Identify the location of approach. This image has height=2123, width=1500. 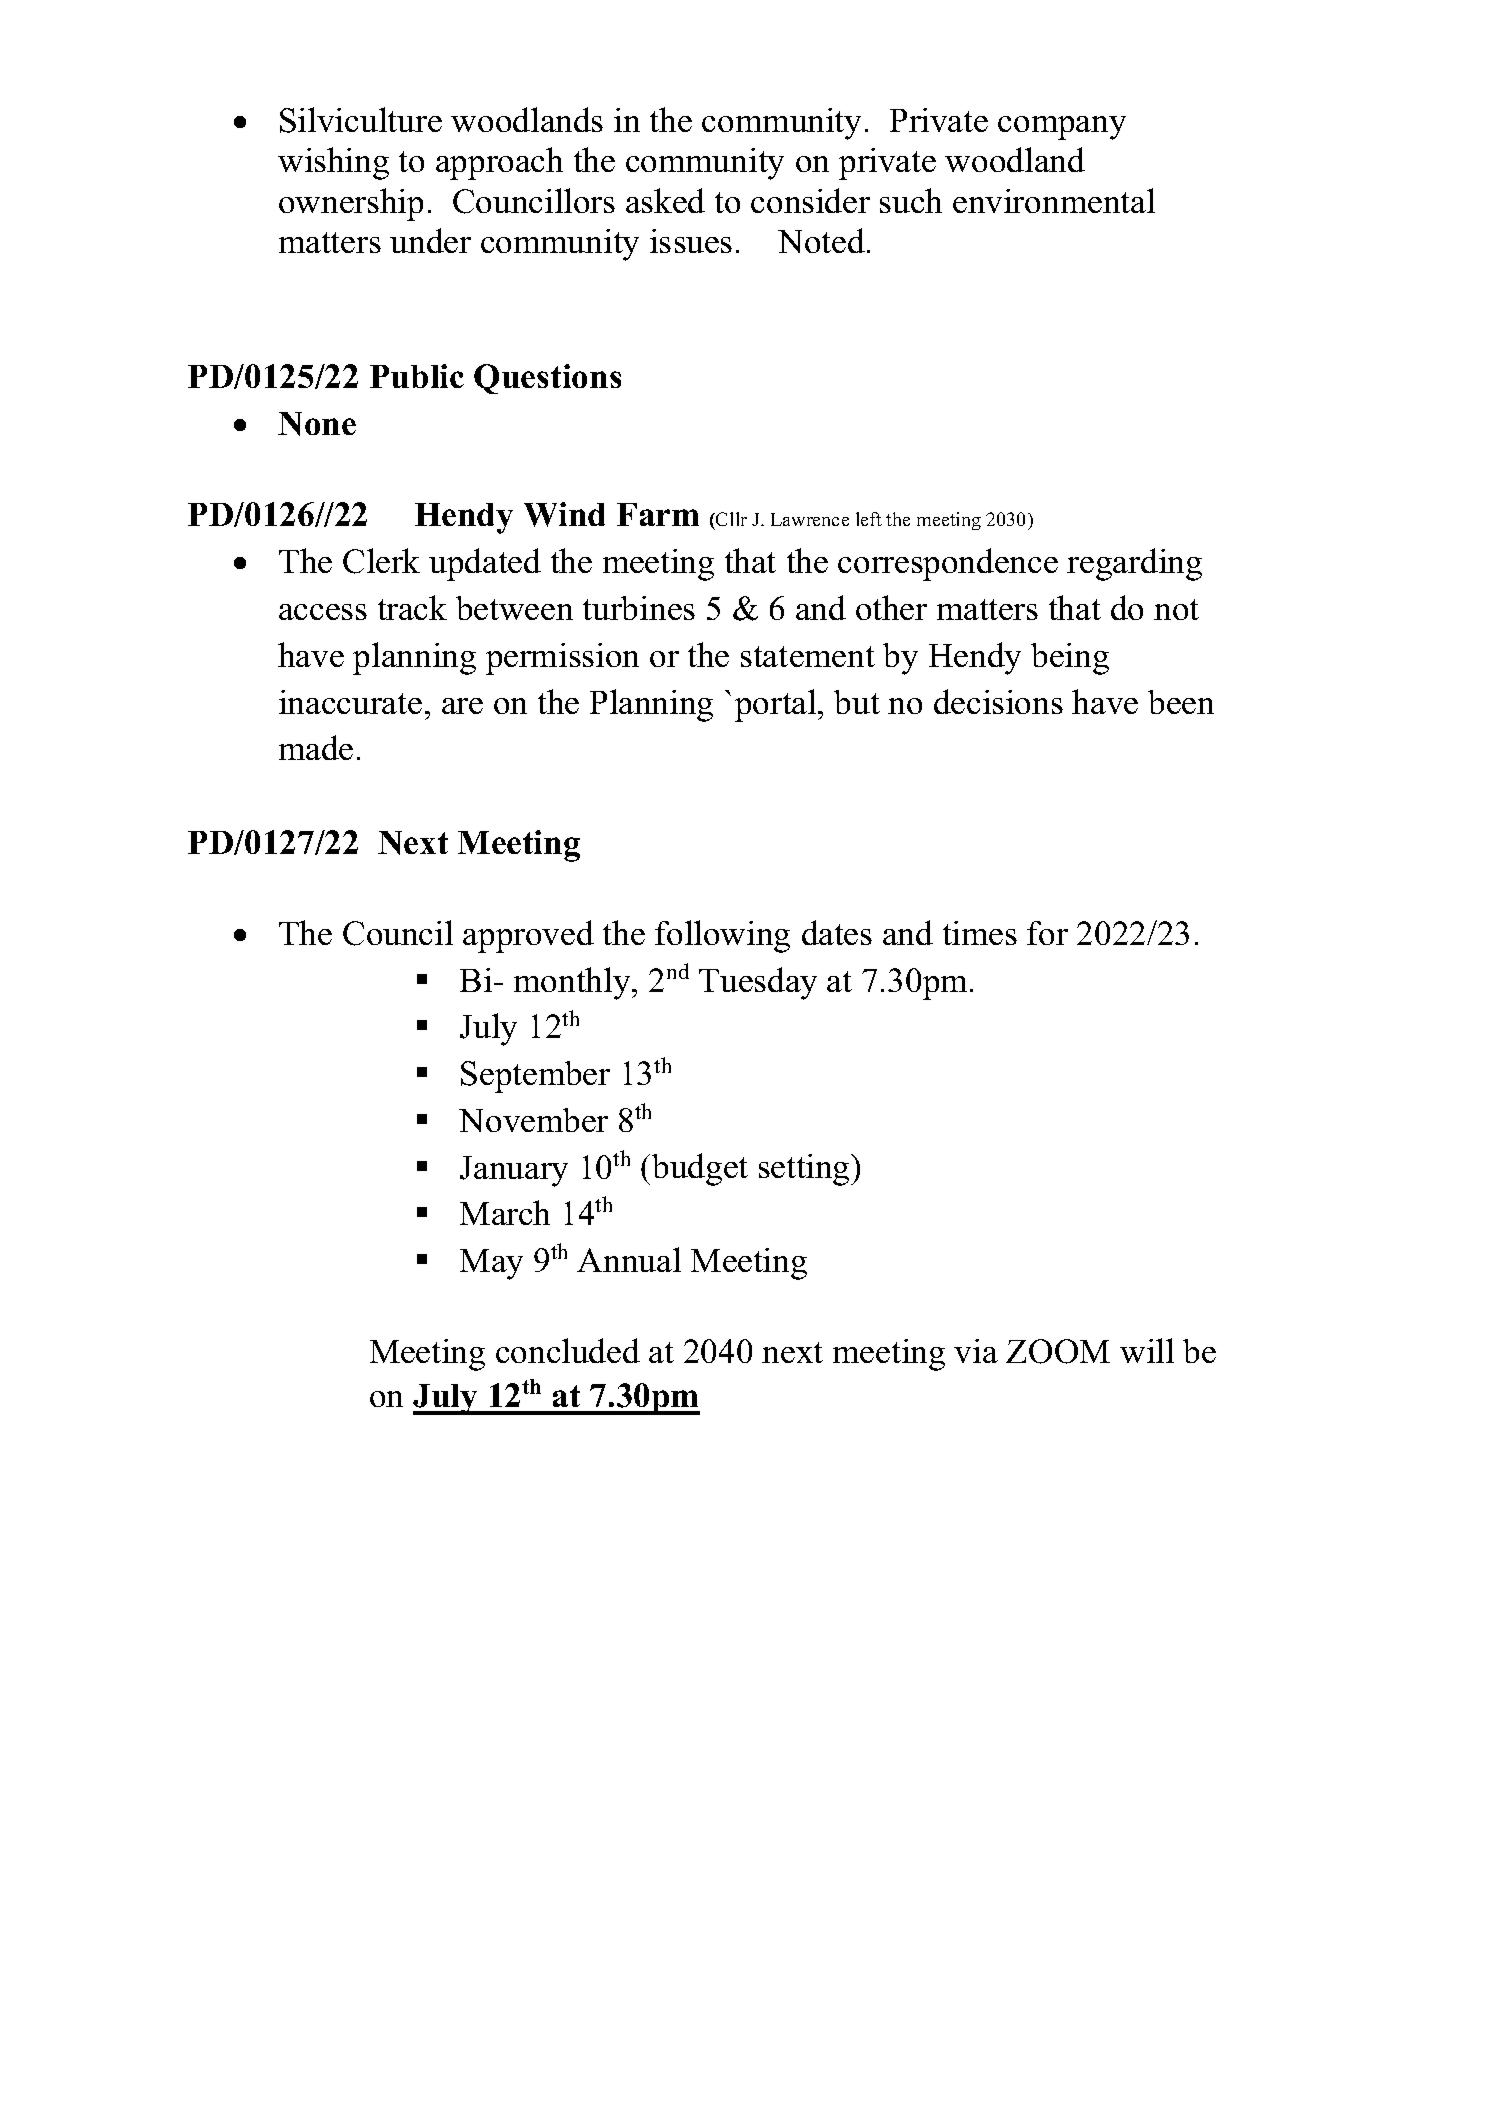
(499, 163).
